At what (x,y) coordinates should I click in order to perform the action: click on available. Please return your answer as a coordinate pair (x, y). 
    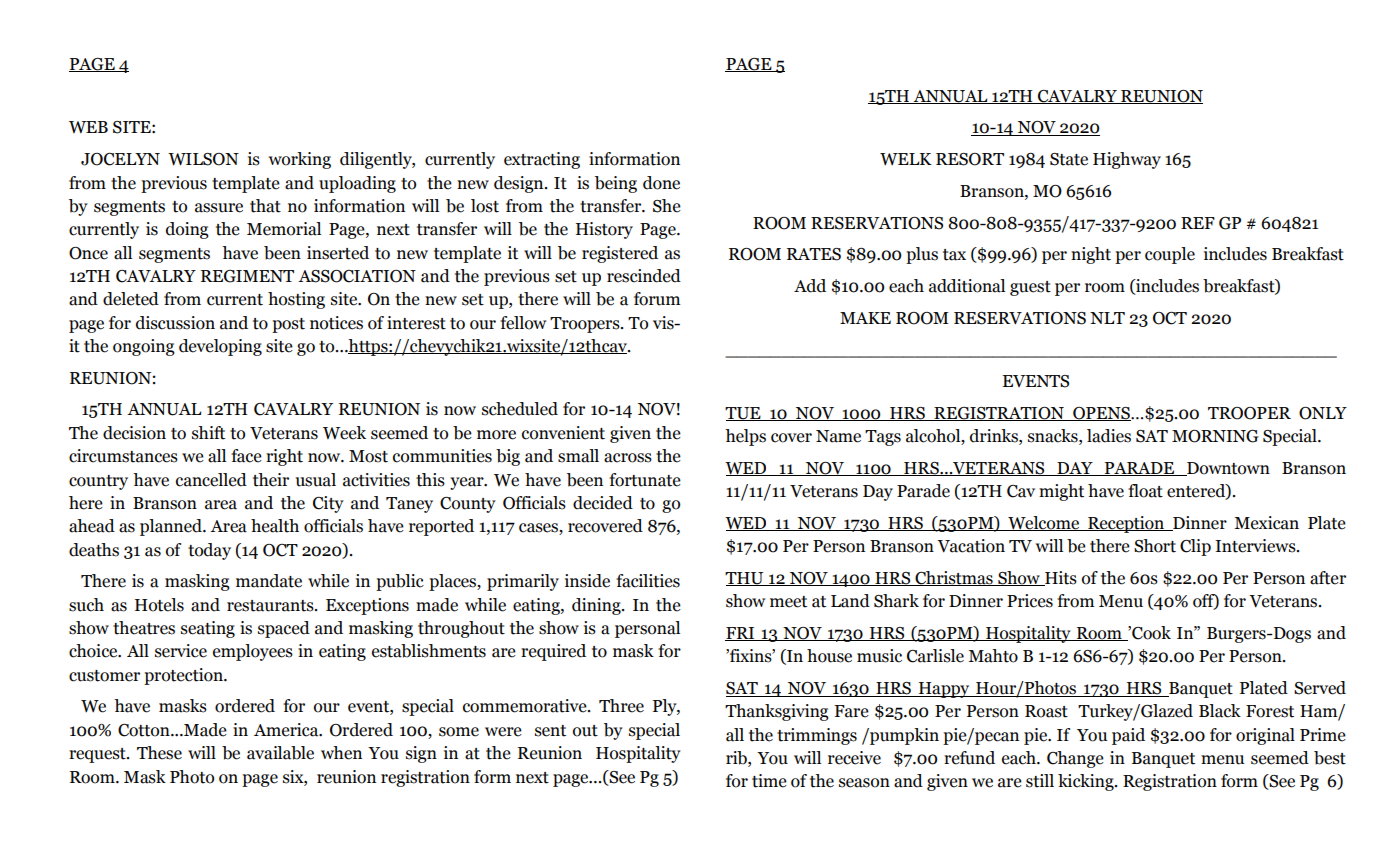
    Looking at the image, I should click on (280, 753).
